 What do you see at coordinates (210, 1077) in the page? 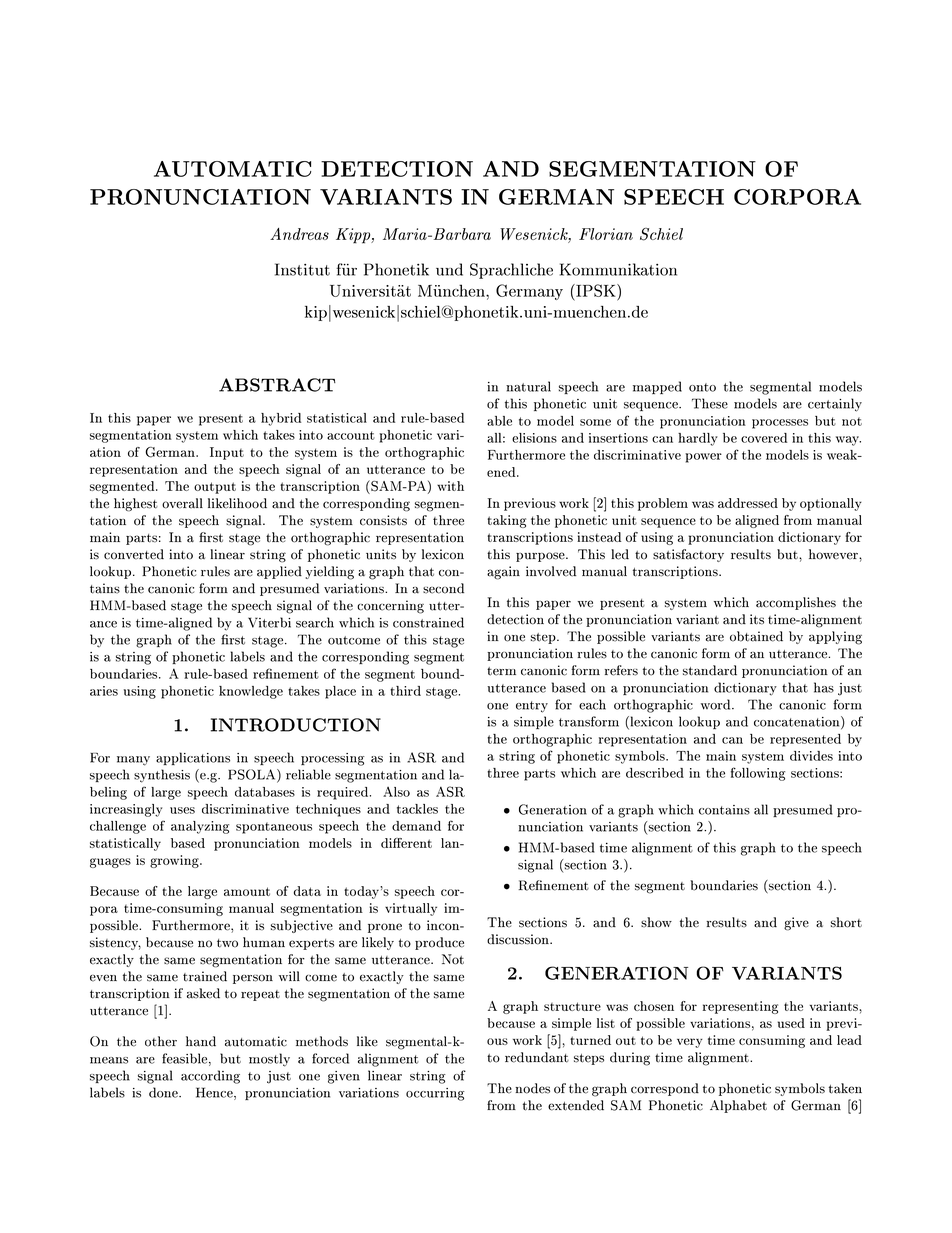
I see `according` at bounding box center [210, 1077].
